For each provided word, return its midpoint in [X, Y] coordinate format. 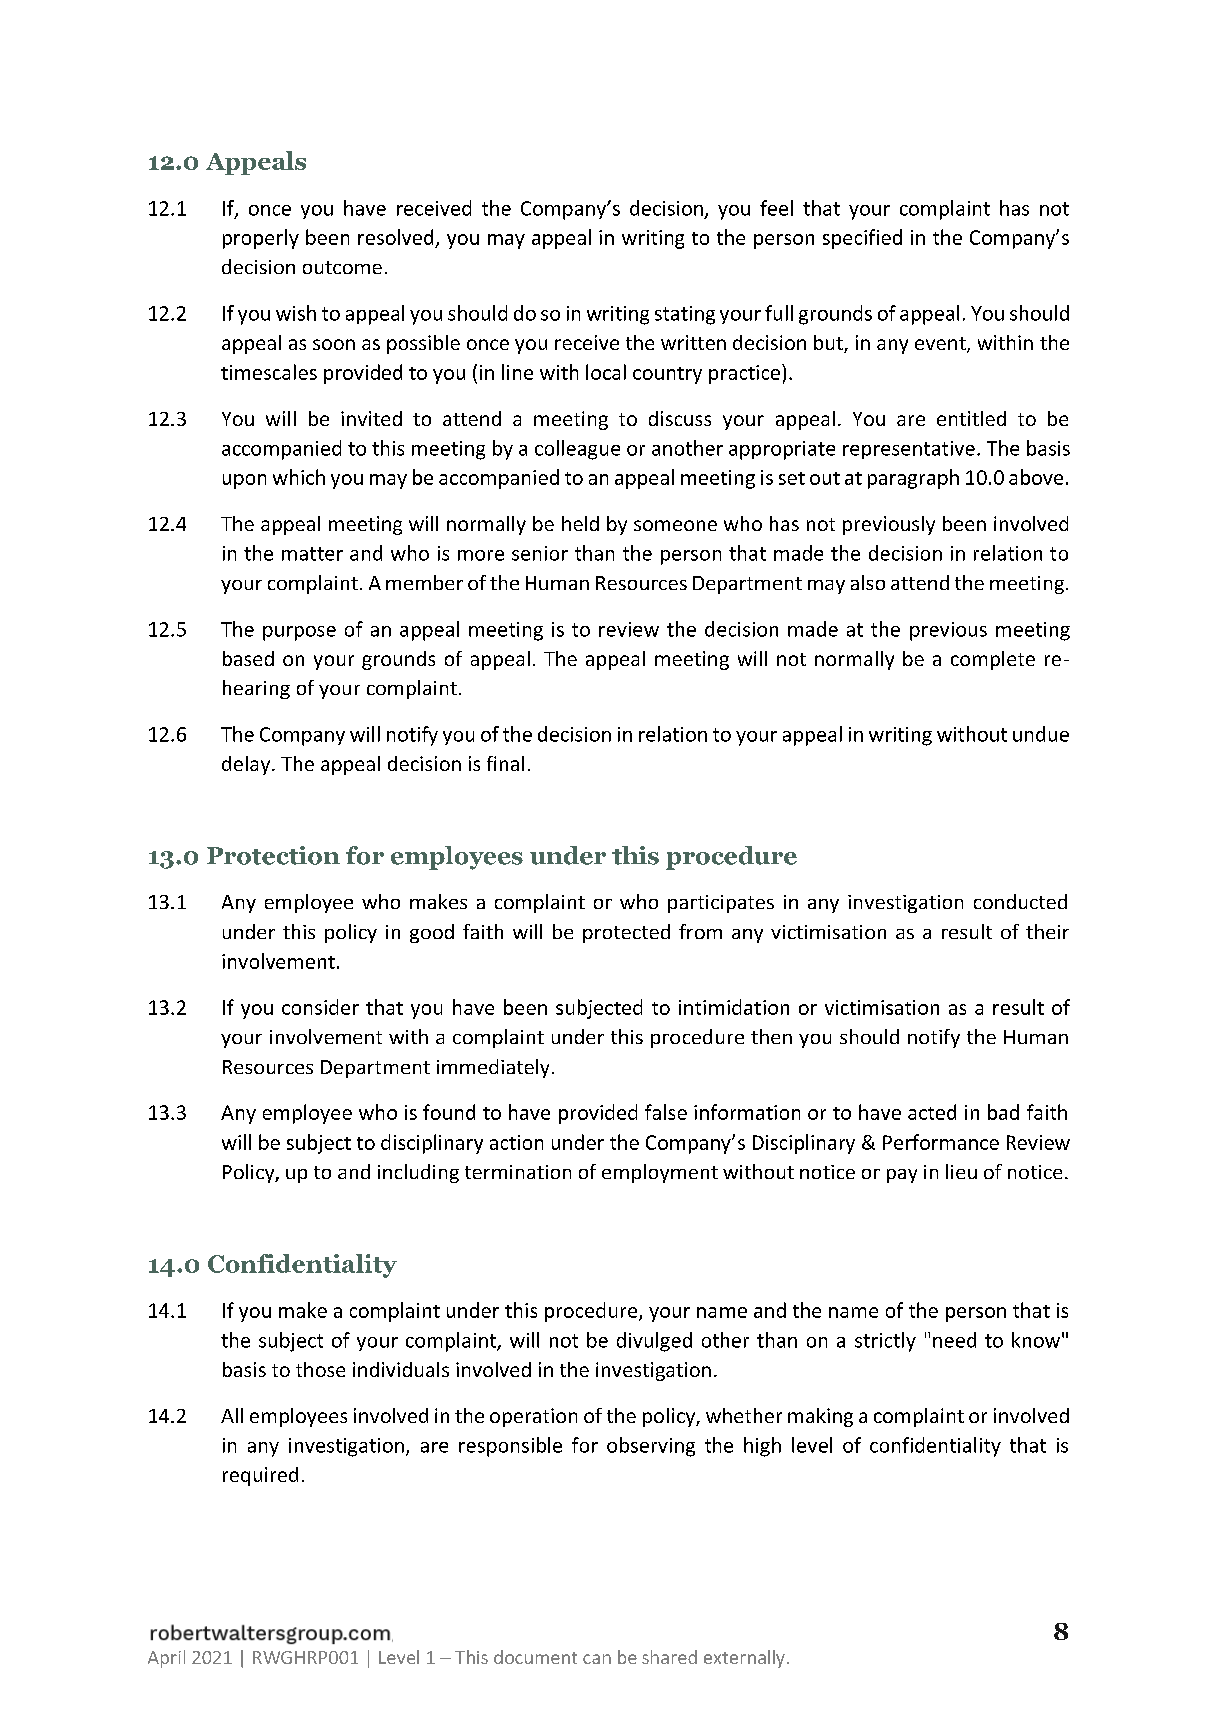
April [166, 1659]
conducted [1020, 901]
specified [862, 239]
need [954, 1340]
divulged [654, 1342]
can [597, 1659]
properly [261, 239]
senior [540, 553]
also [868, 582]
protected [626, 933]
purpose [299, 633]
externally [744, 1659]
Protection [273, 855]
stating [685, 315]
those [320, 1369]
